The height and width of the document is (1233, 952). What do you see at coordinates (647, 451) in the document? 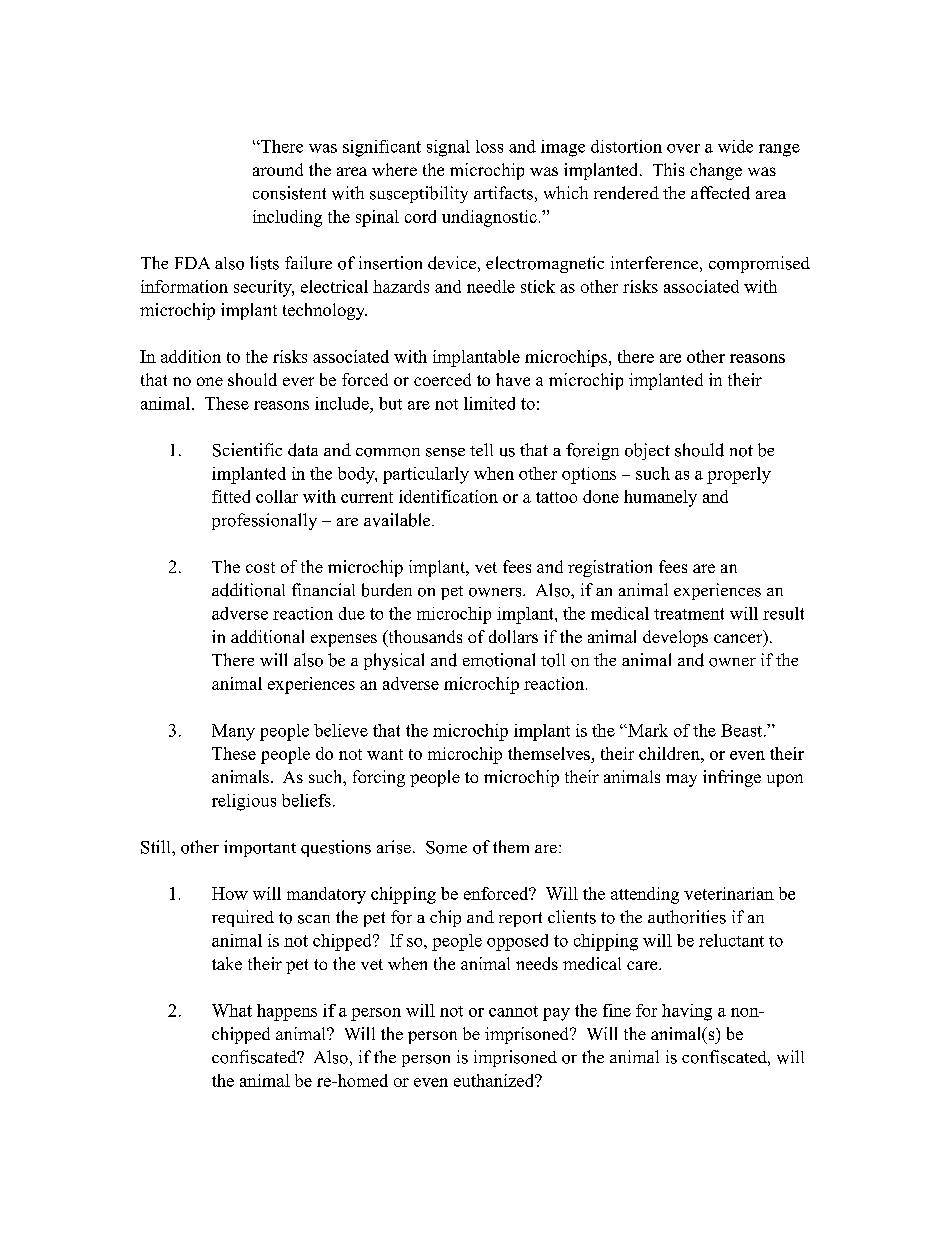
I see `object` at bounding box center [647, 451].
